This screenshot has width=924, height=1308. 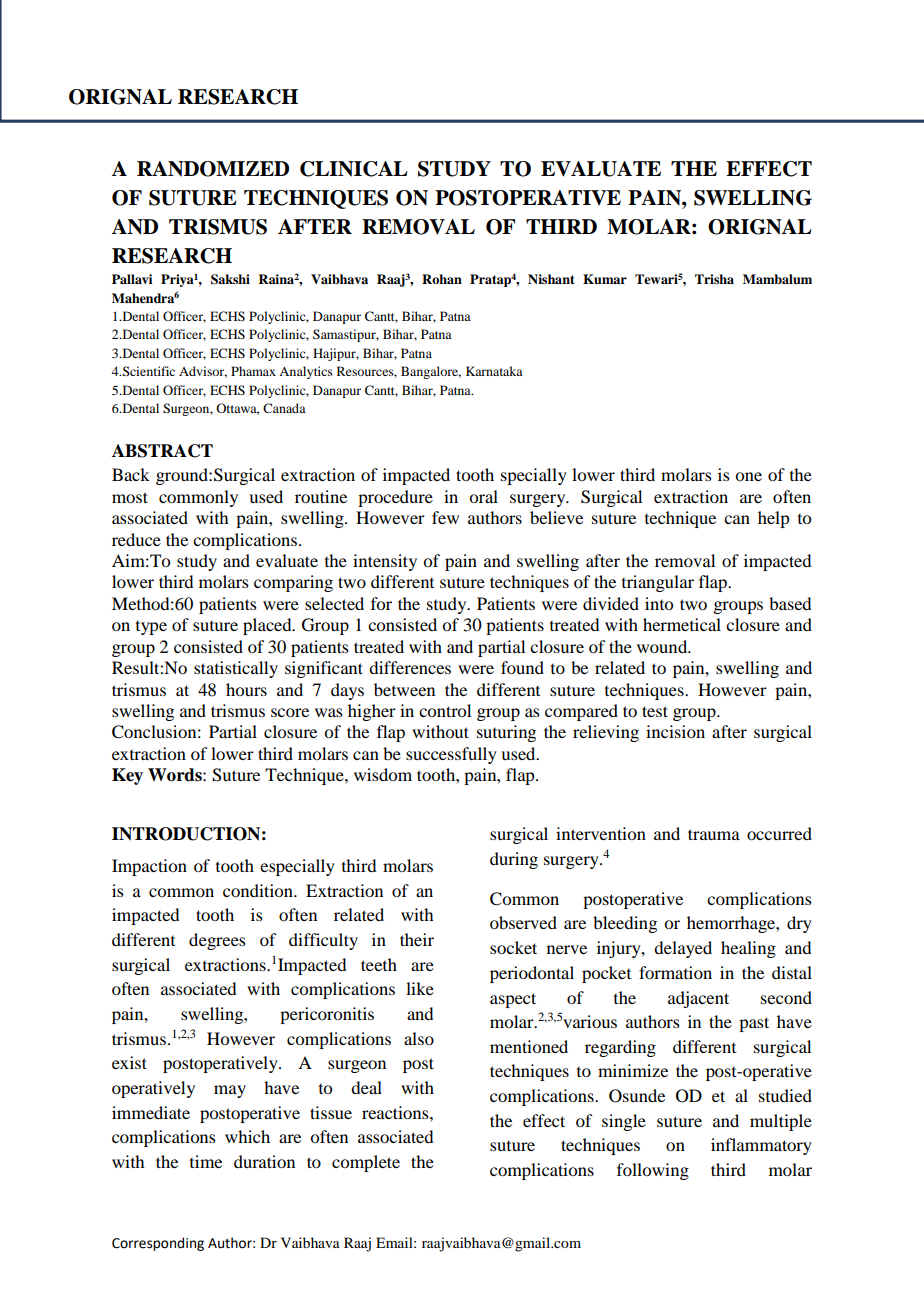 What do you see at coordinates (206, 1161) in the screenshot?
I see `time` at bounding box center [206, 1161].
